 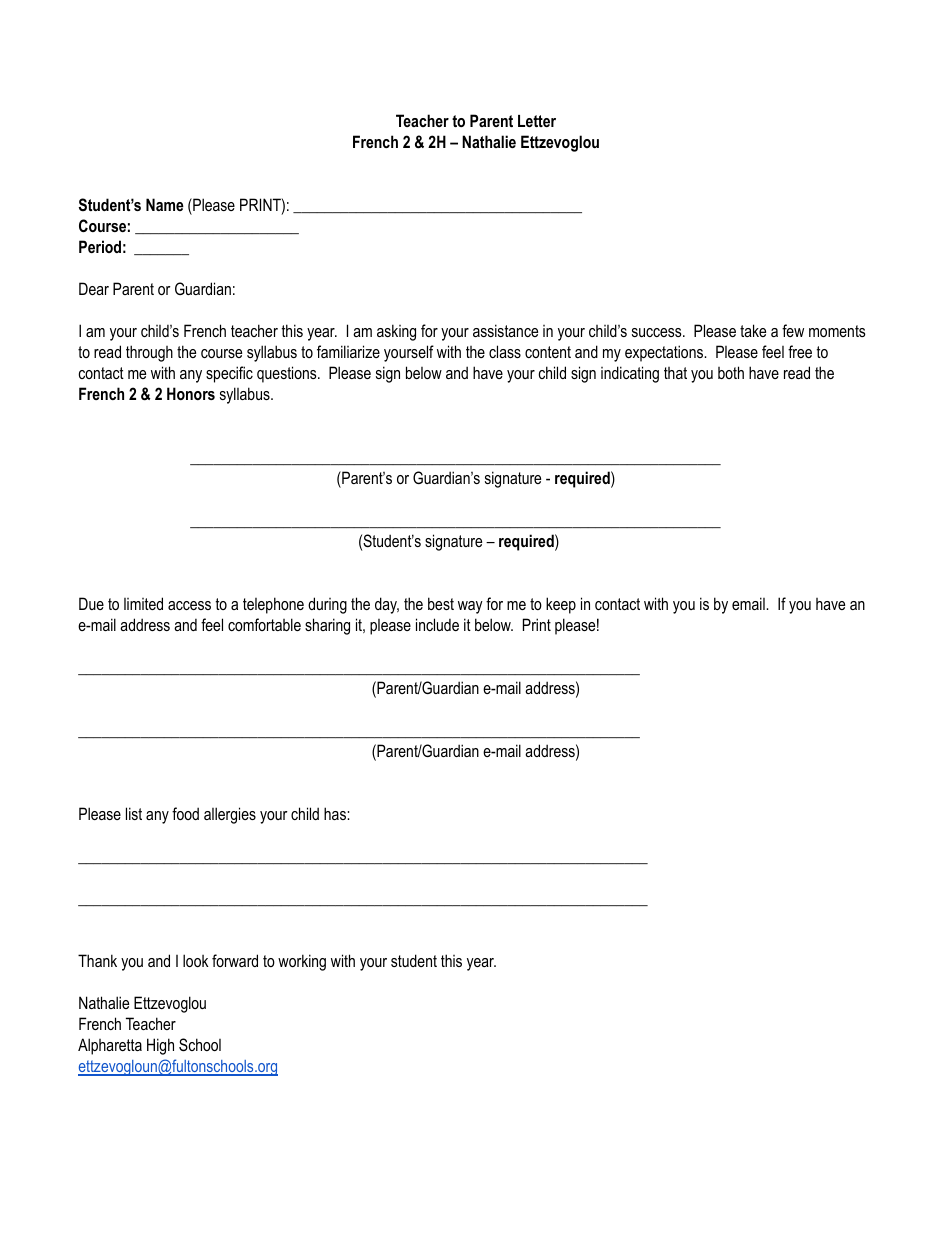 I want to click on both, so click(x=731, y=372).
